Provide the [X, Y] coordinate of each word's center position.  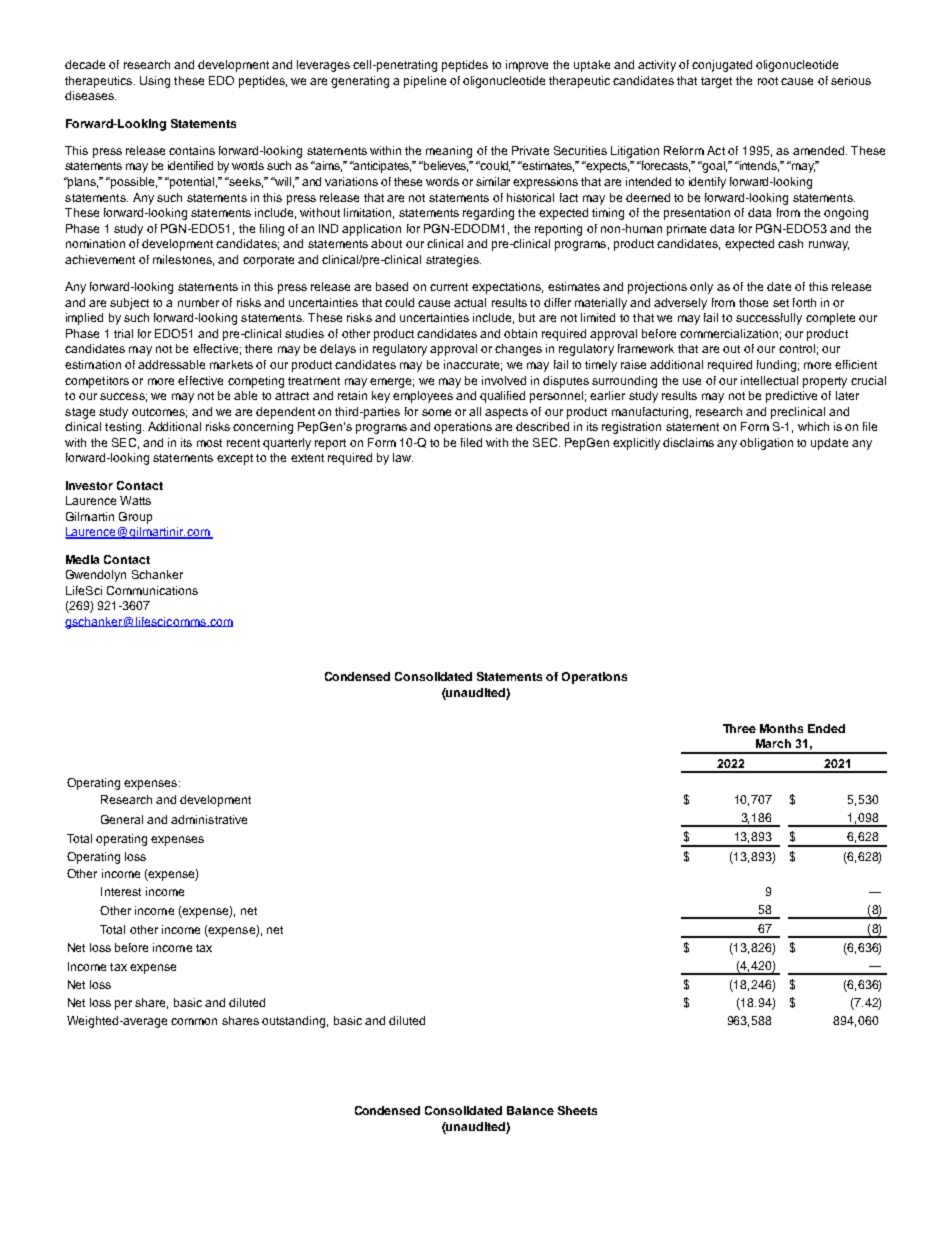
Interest [121, 891]
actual [470, 302]
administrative [209, 819]
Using [155, 82]
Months [781, 728]
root [768, 81]
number [198, 302]
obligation [766, 444]
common [194, 1021]
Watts [135, 500]
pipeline [425, 82]
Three [739, 728]
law [403, 457]
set [781, 303]
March [773, 743]
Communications [152, 590]
